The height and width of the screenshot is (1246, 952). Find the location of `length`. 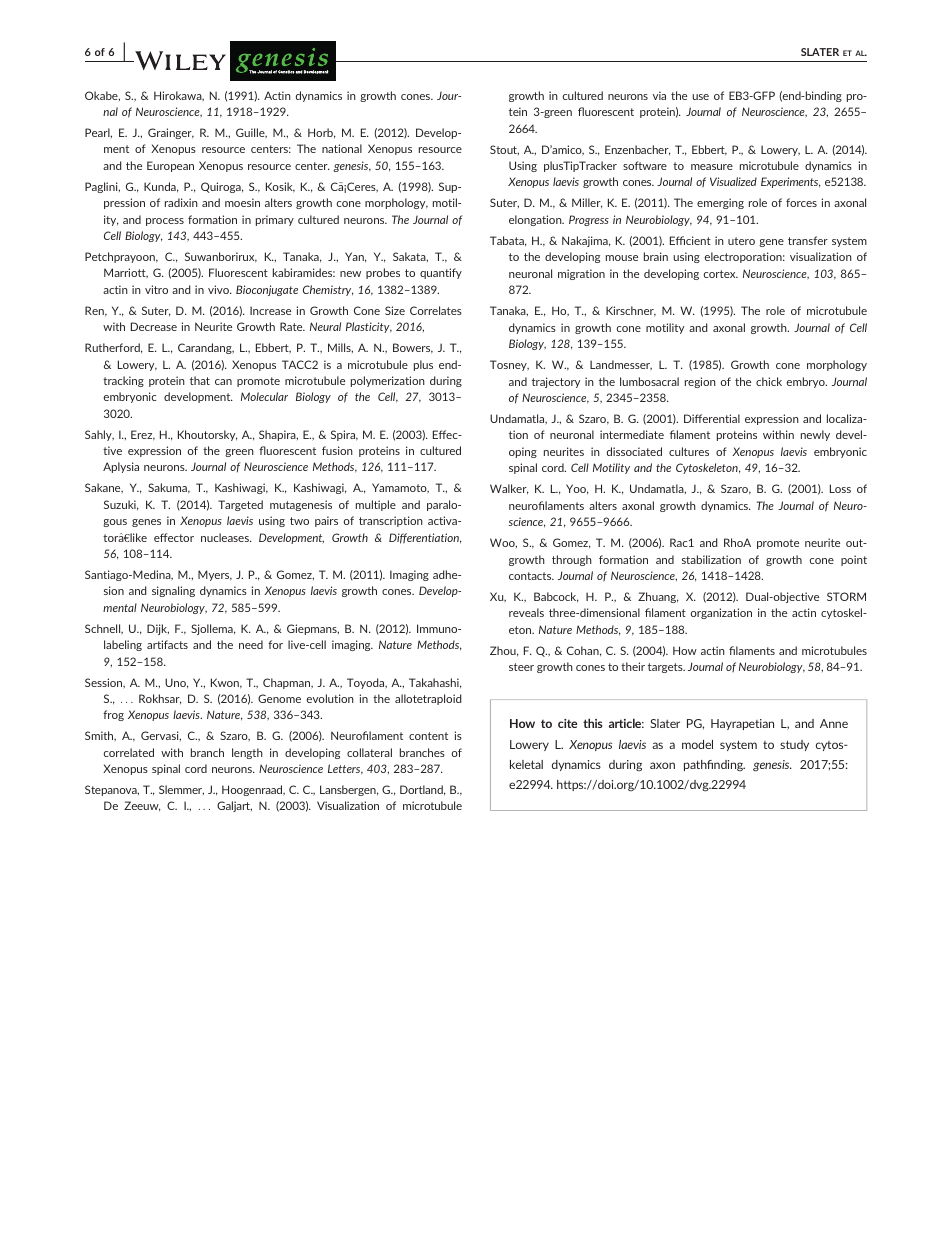

length is located at coordinates (247, 753).
